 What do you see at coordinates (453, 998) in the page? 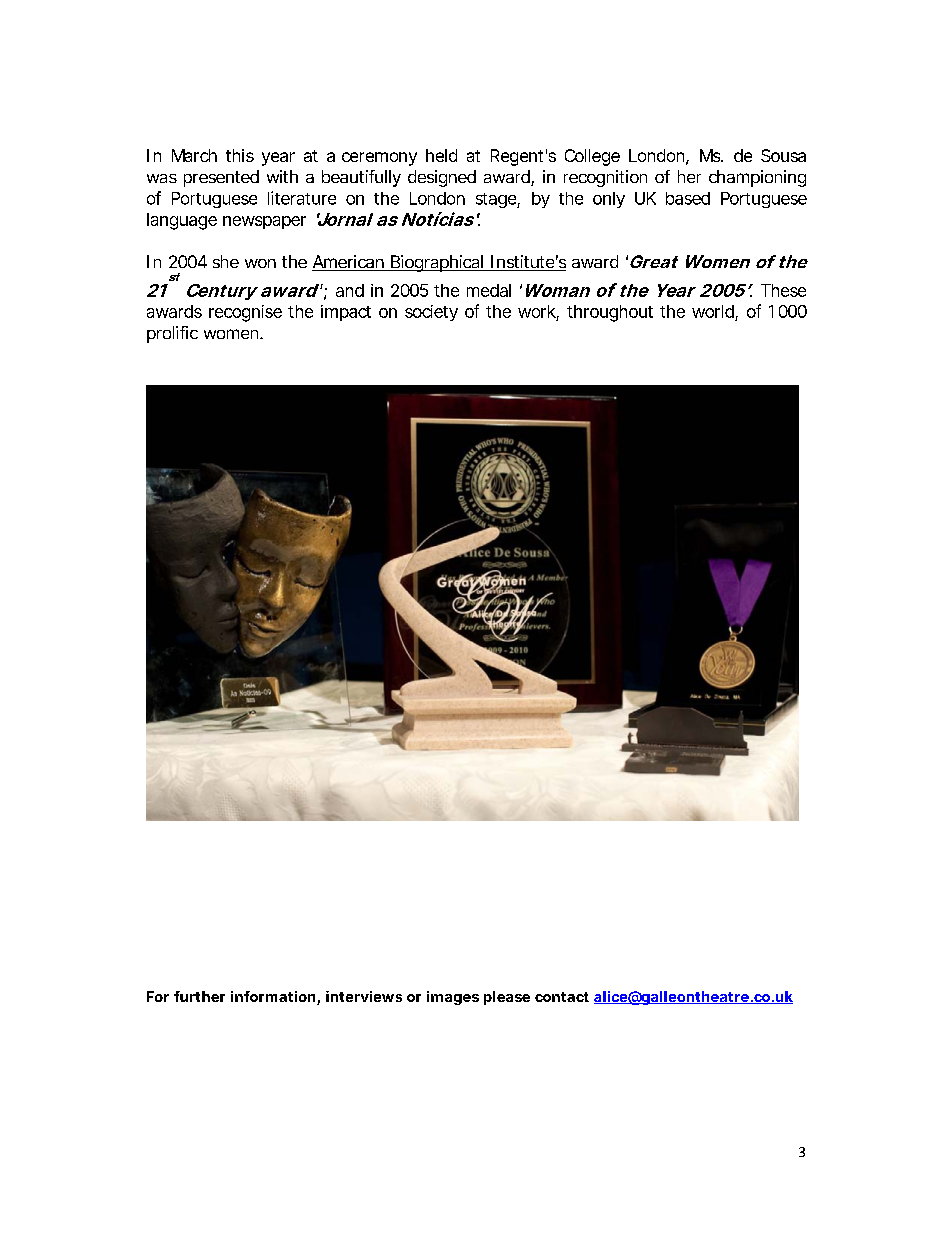
I see `images` at bounding box center [453, 998].
